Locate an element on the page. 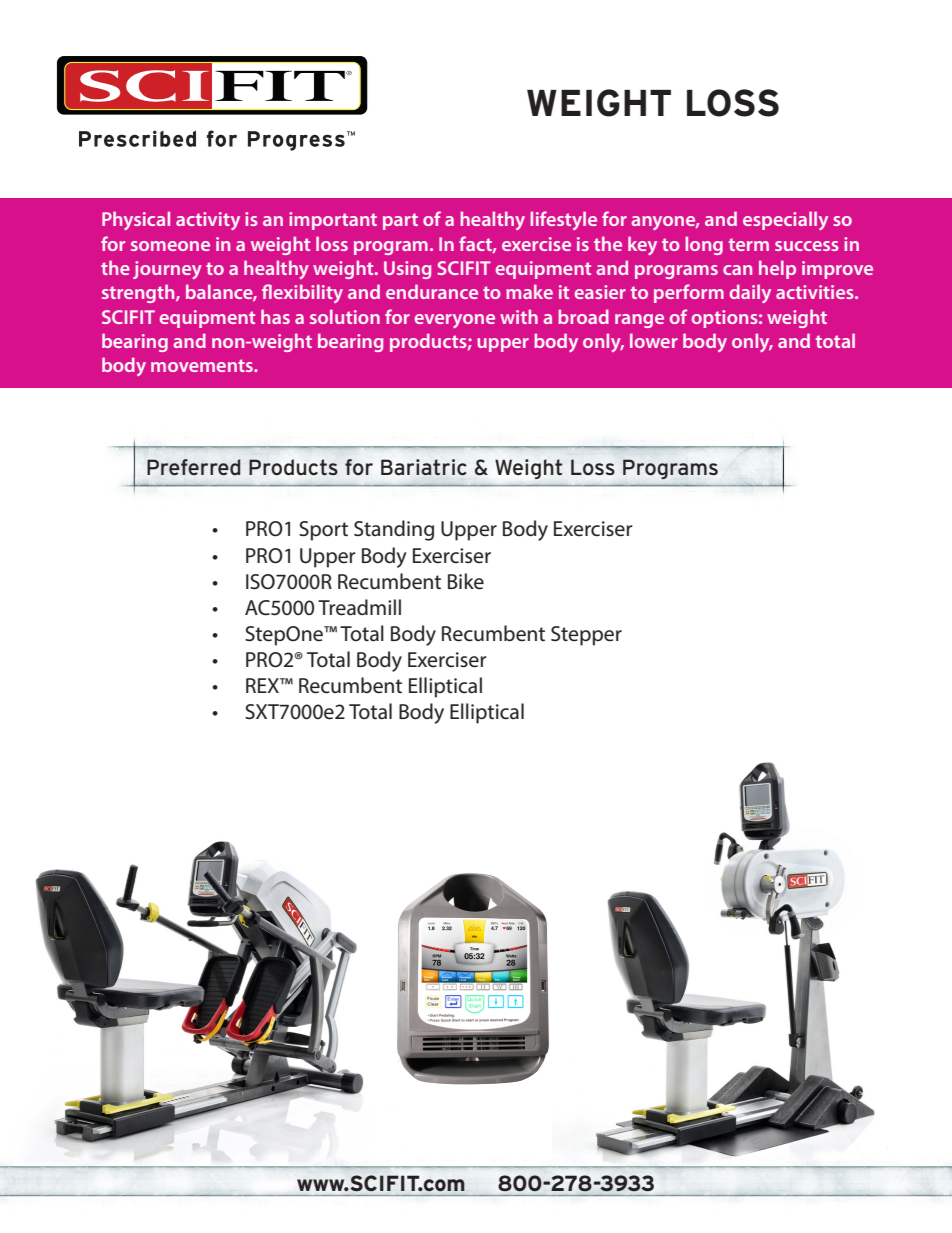 This document has width=952, height=1233. activity is located at coordinates (208, 221).
